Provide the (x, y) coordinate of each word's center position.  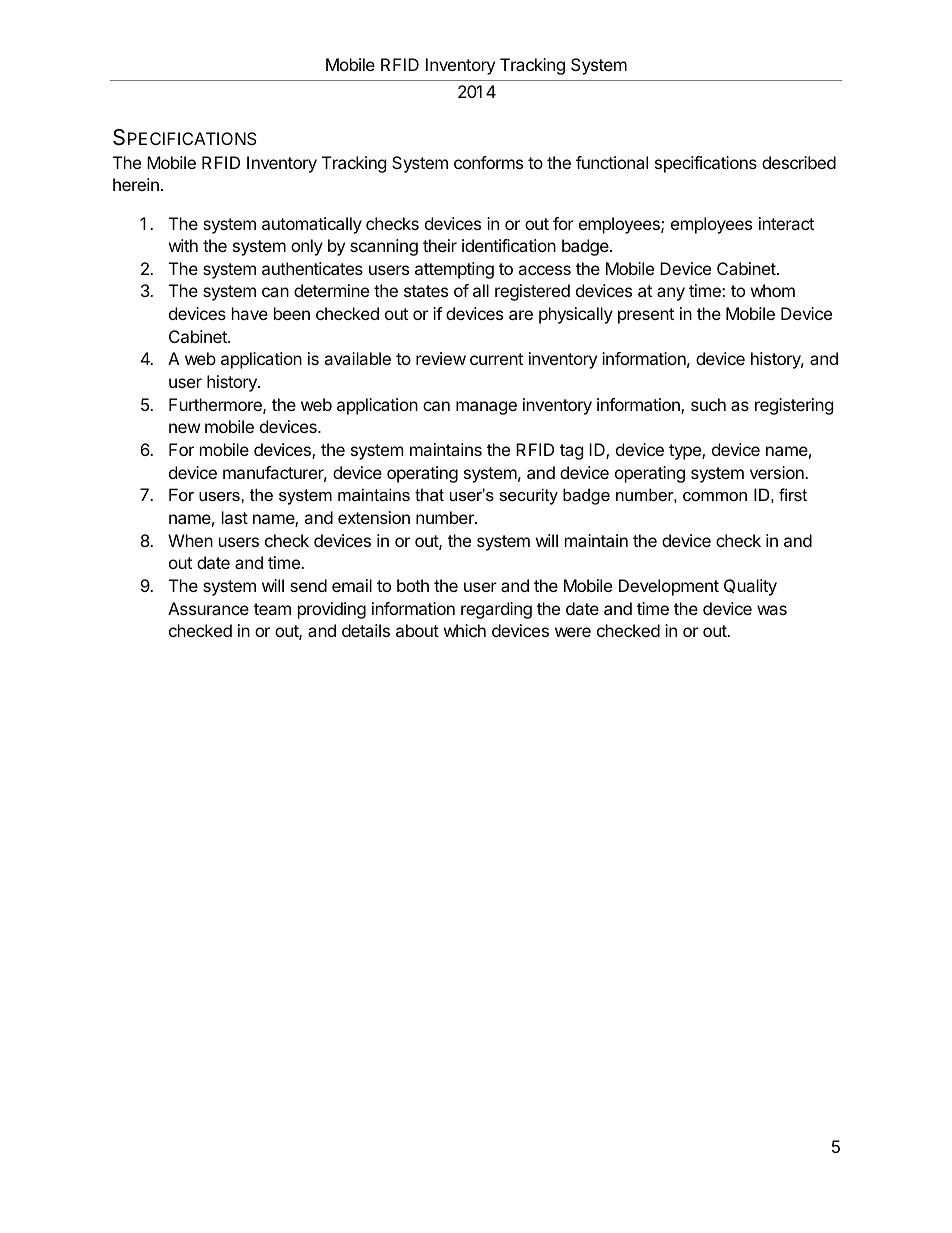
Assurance (208, 608)
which (465, 630)
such (708, 404)
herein (136, 184)
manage (486, 408)
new (184, 428)
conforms (488, 162)
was (772, 610)
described (799, 162)
